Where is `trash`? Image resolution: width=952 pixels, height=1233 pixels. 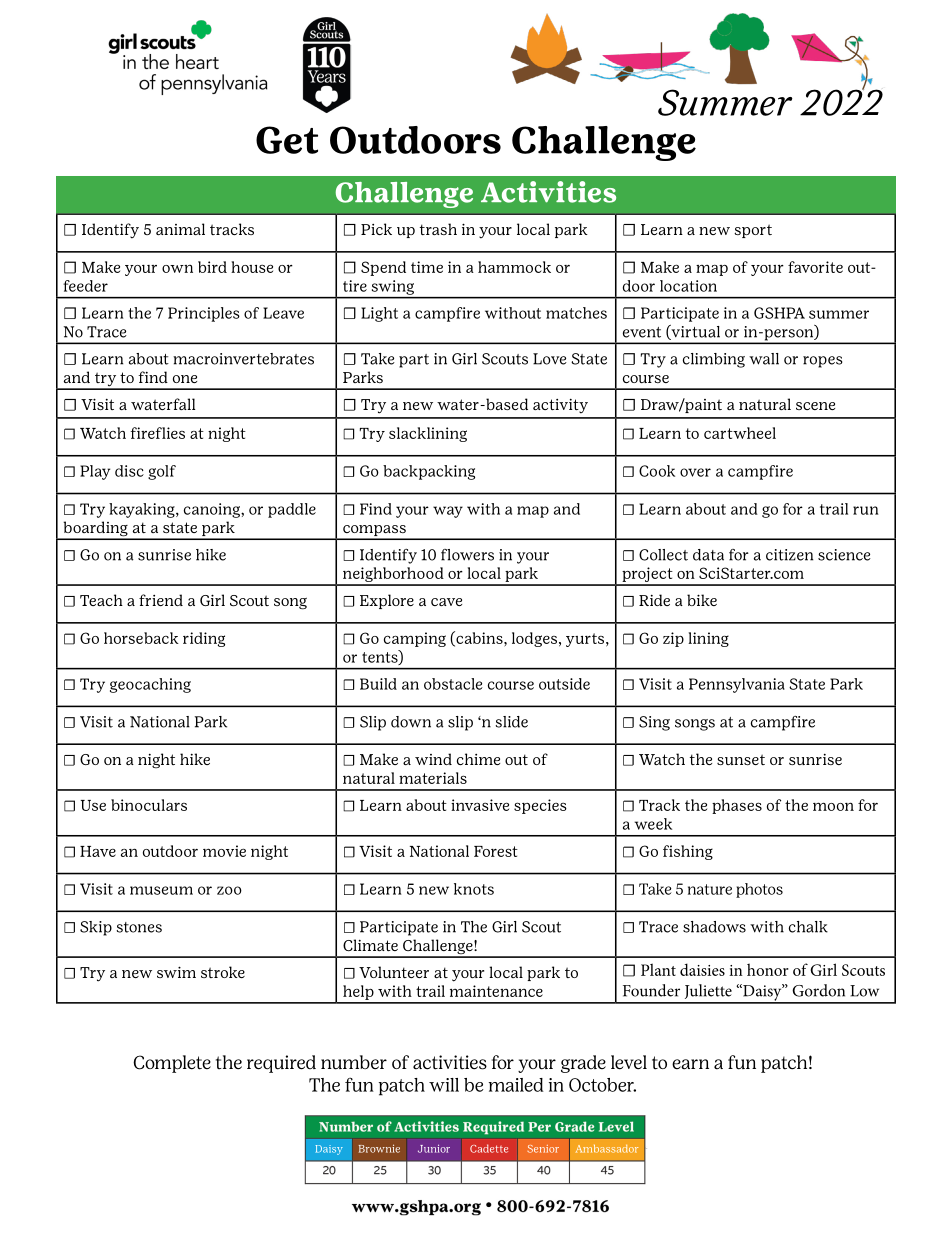 trash is located at coordinates (438, 229).
